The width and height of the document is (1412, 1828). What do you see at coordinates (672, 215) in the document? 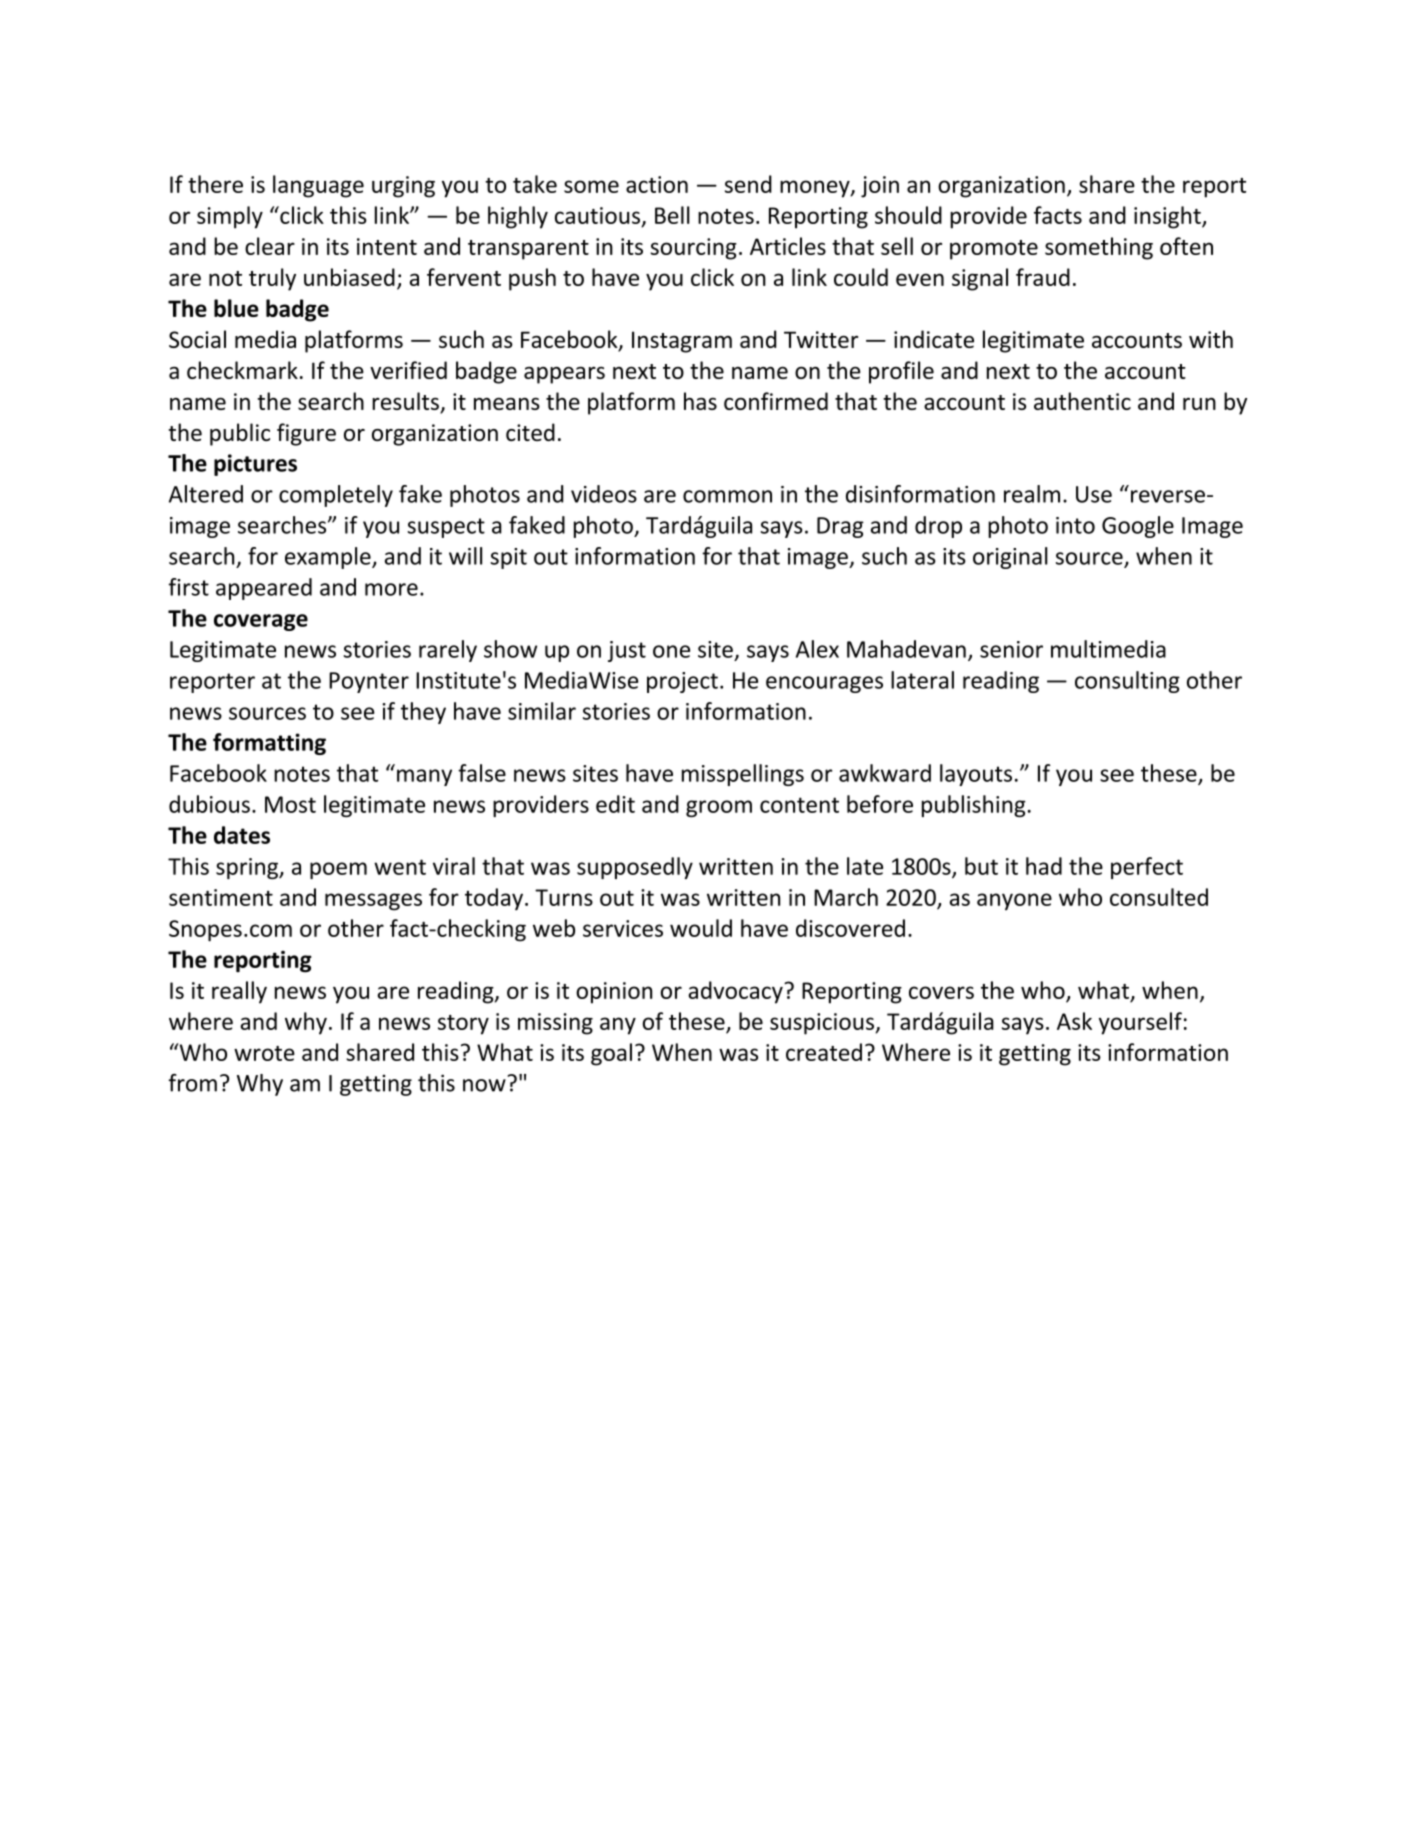
I see `Bell` at bounding box center [672, 215].
